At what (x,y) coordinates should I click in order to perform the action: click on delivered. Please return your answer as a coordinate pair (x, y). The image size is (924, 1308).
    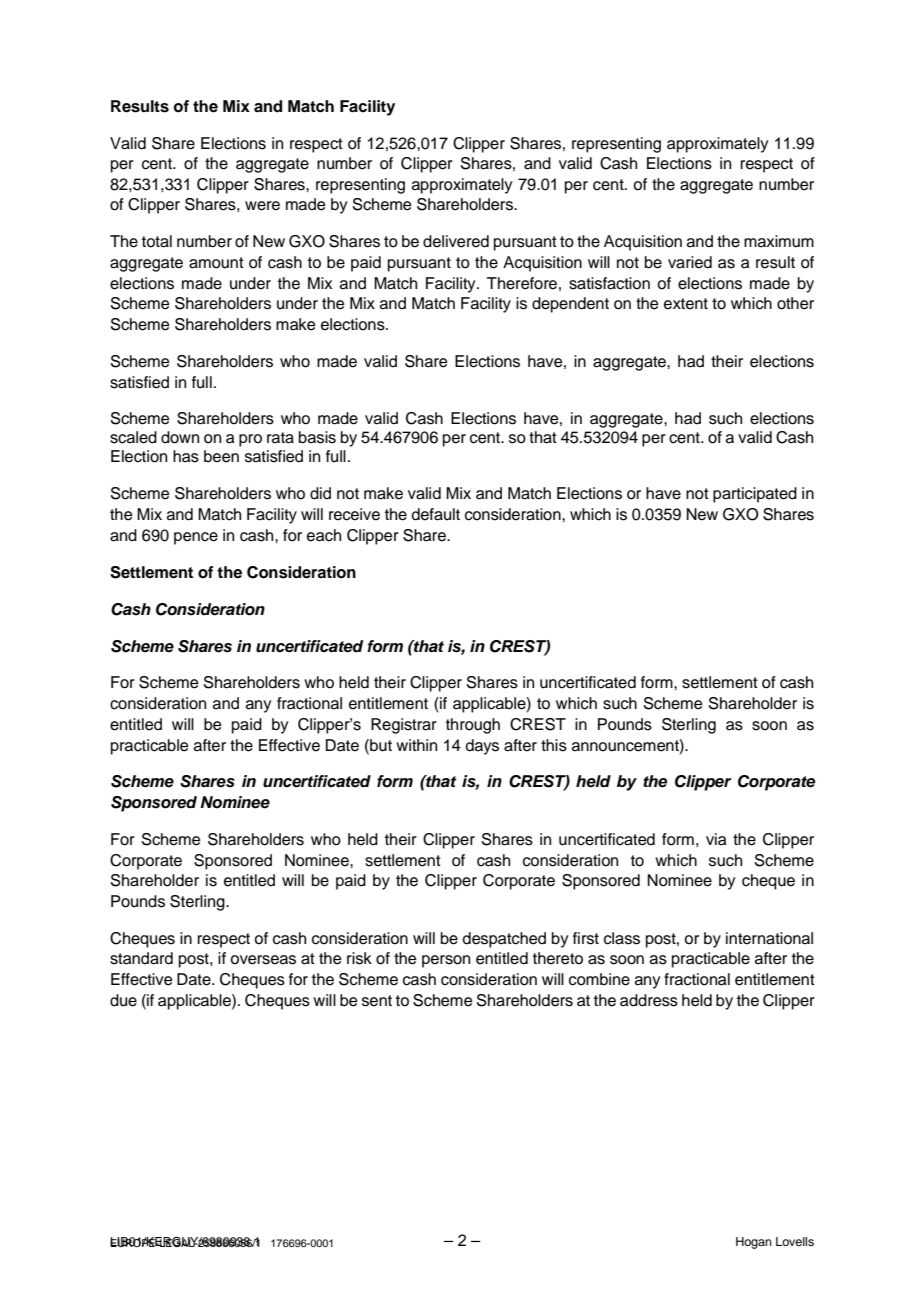
    Looking at the image, I should click on (456, 241).
